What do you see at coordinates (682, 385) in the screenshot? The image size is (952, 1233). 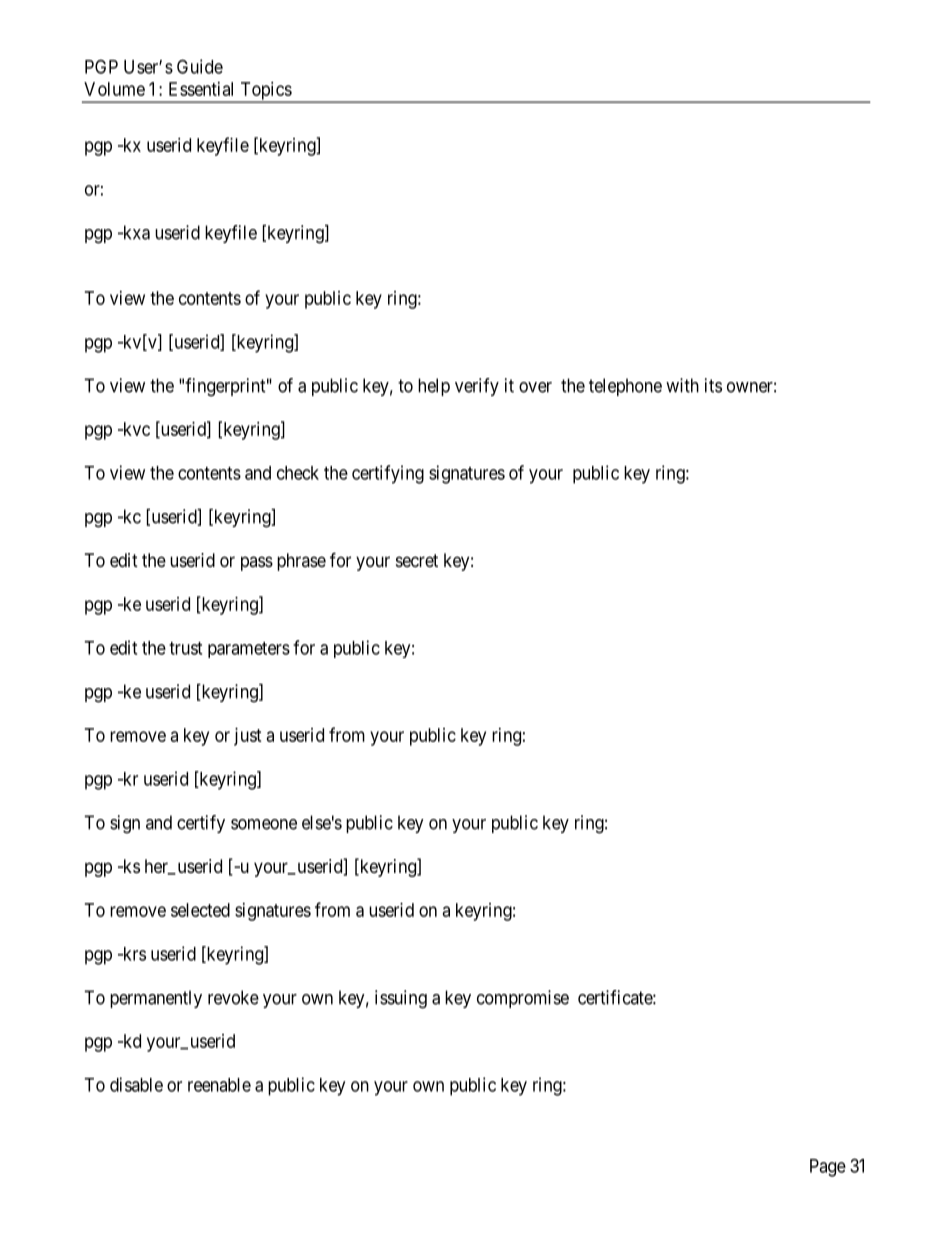 I see `with` at bounding box center [682, 385].
